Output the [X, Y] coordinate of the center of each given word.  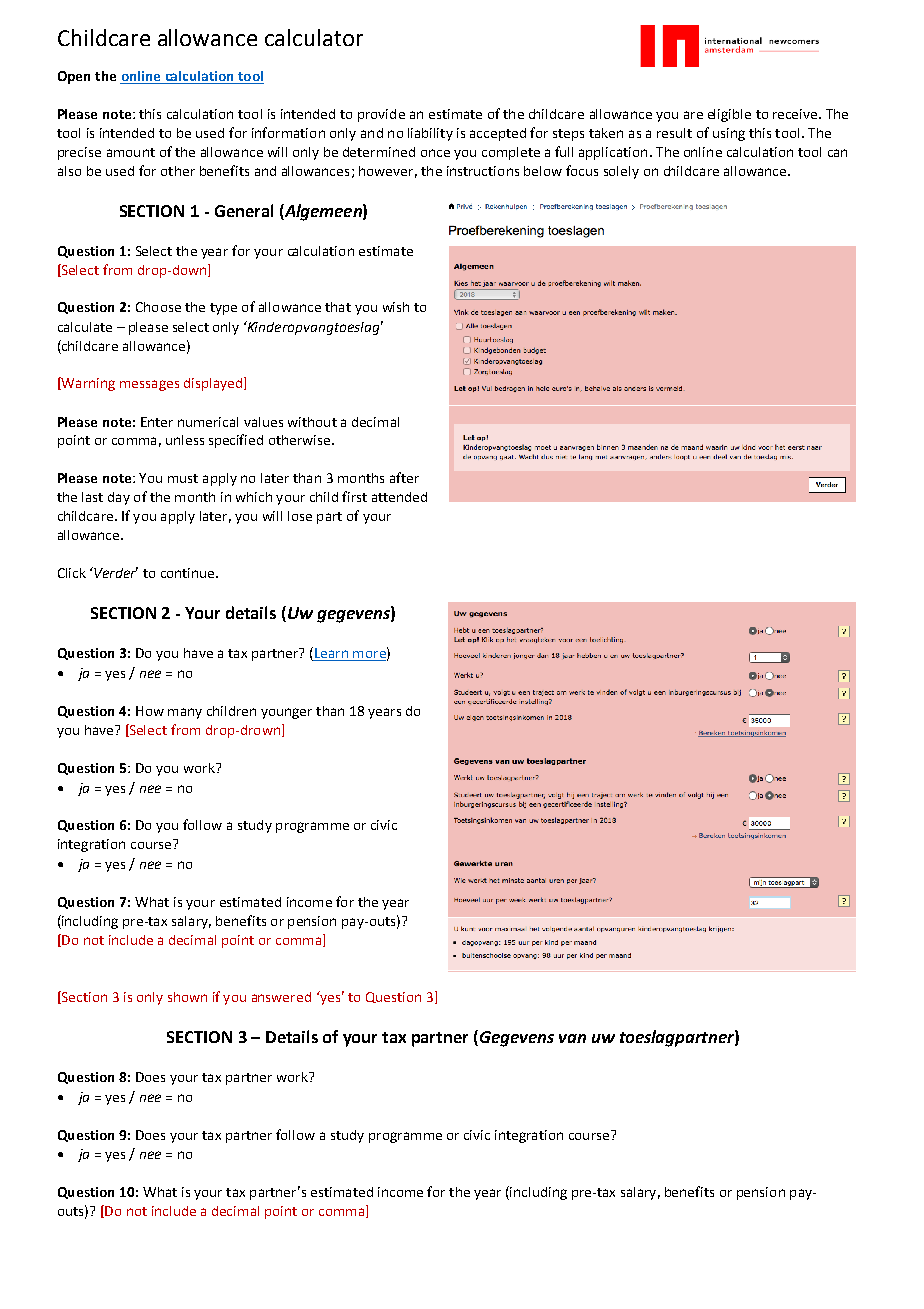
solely [621, 172]
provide [381, 115]
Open [74, 77]
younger [286, 713]
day [119, 498]
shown [187, 997]
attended [399, 497]
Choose [158, 307]
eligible [729, 115]
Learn [331, 654]
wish [396, 307]
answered [281, 997]
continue [189, 573]
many [185, 713]
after [404, 477]
